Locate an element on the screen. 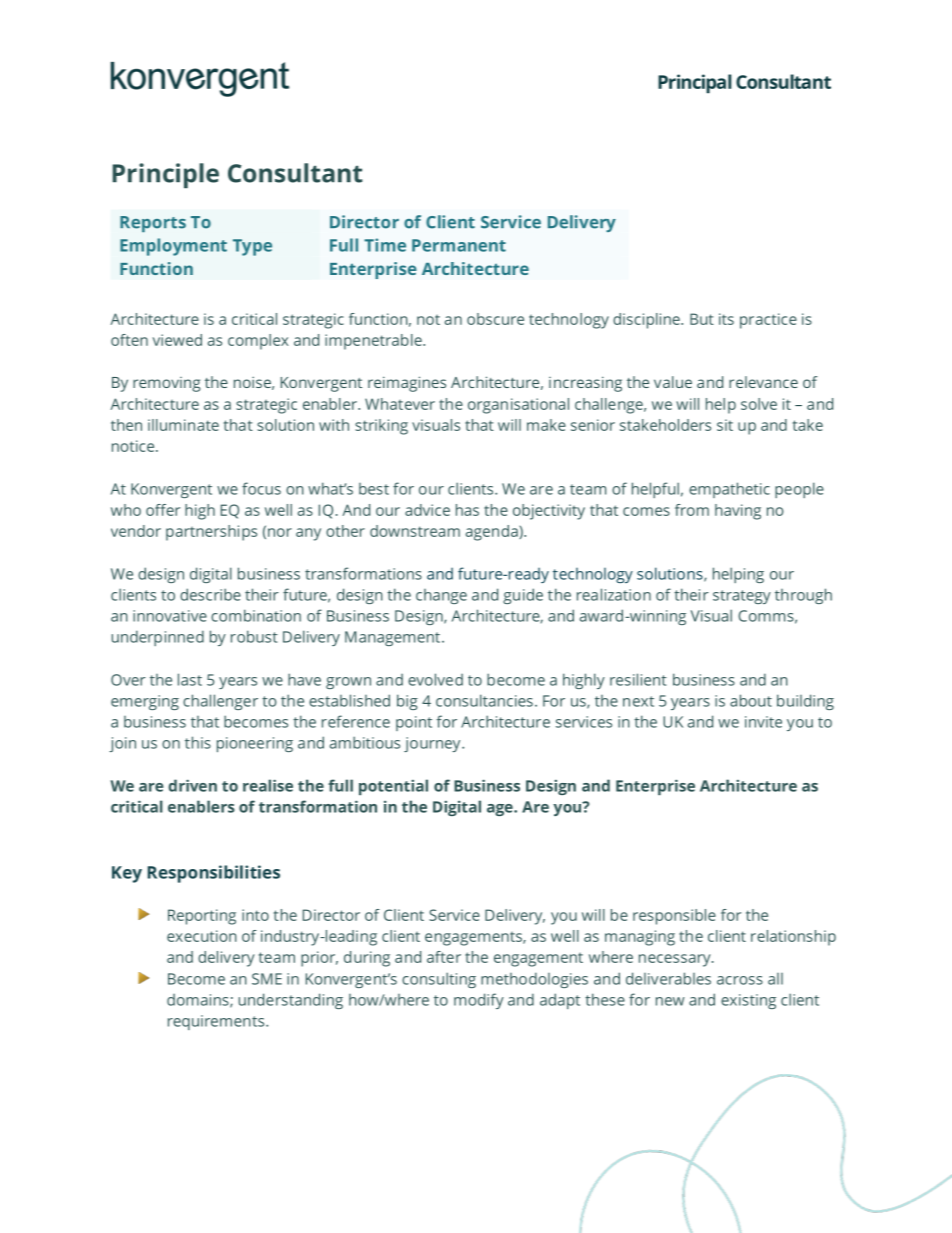  Principle is located at coordinates (165, 175).
